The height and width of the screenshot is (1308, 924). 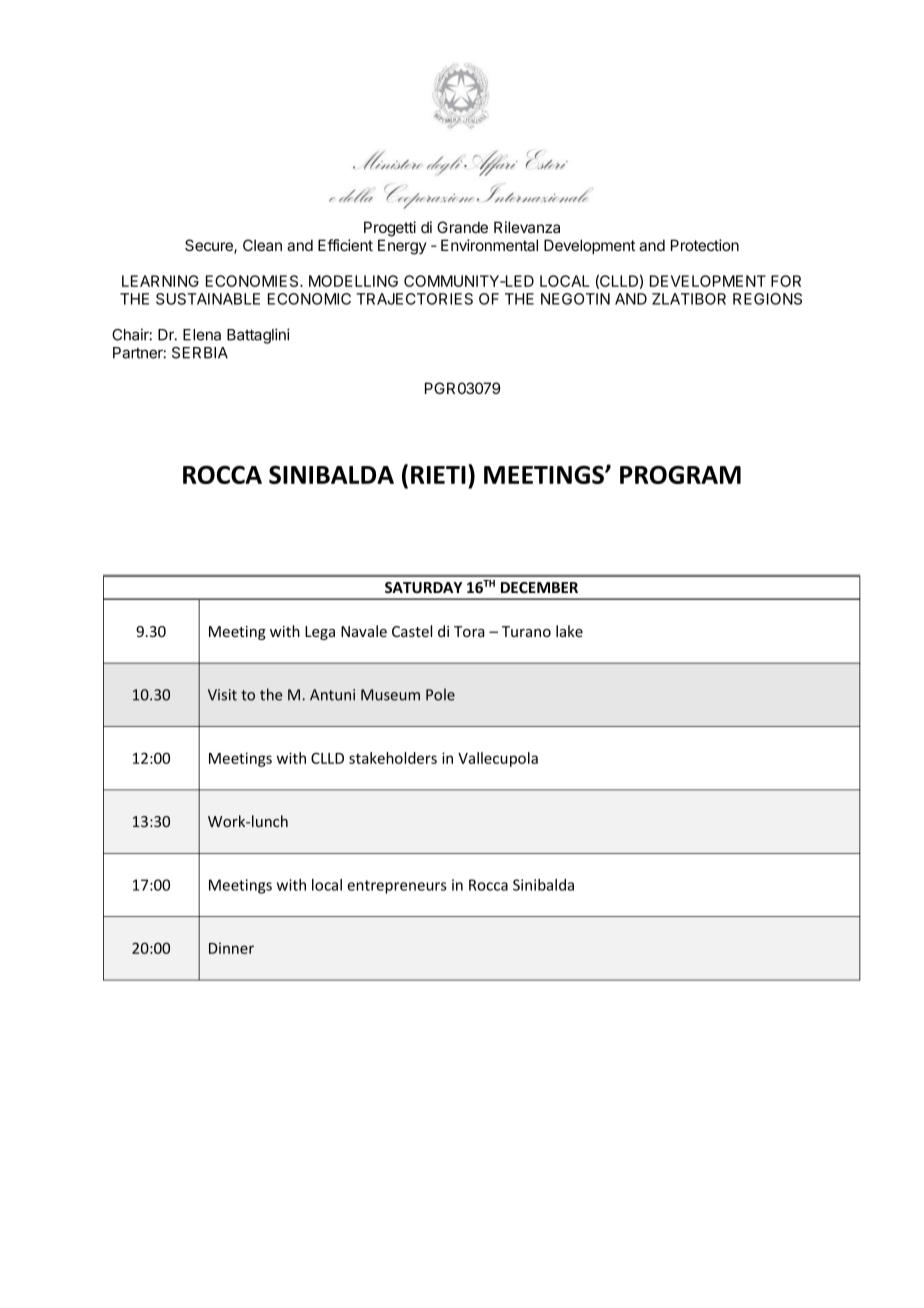 What do you see at coordinates (231, 948) in the screenshot?
I see `Dinner` at bounding box center [231, 948].
